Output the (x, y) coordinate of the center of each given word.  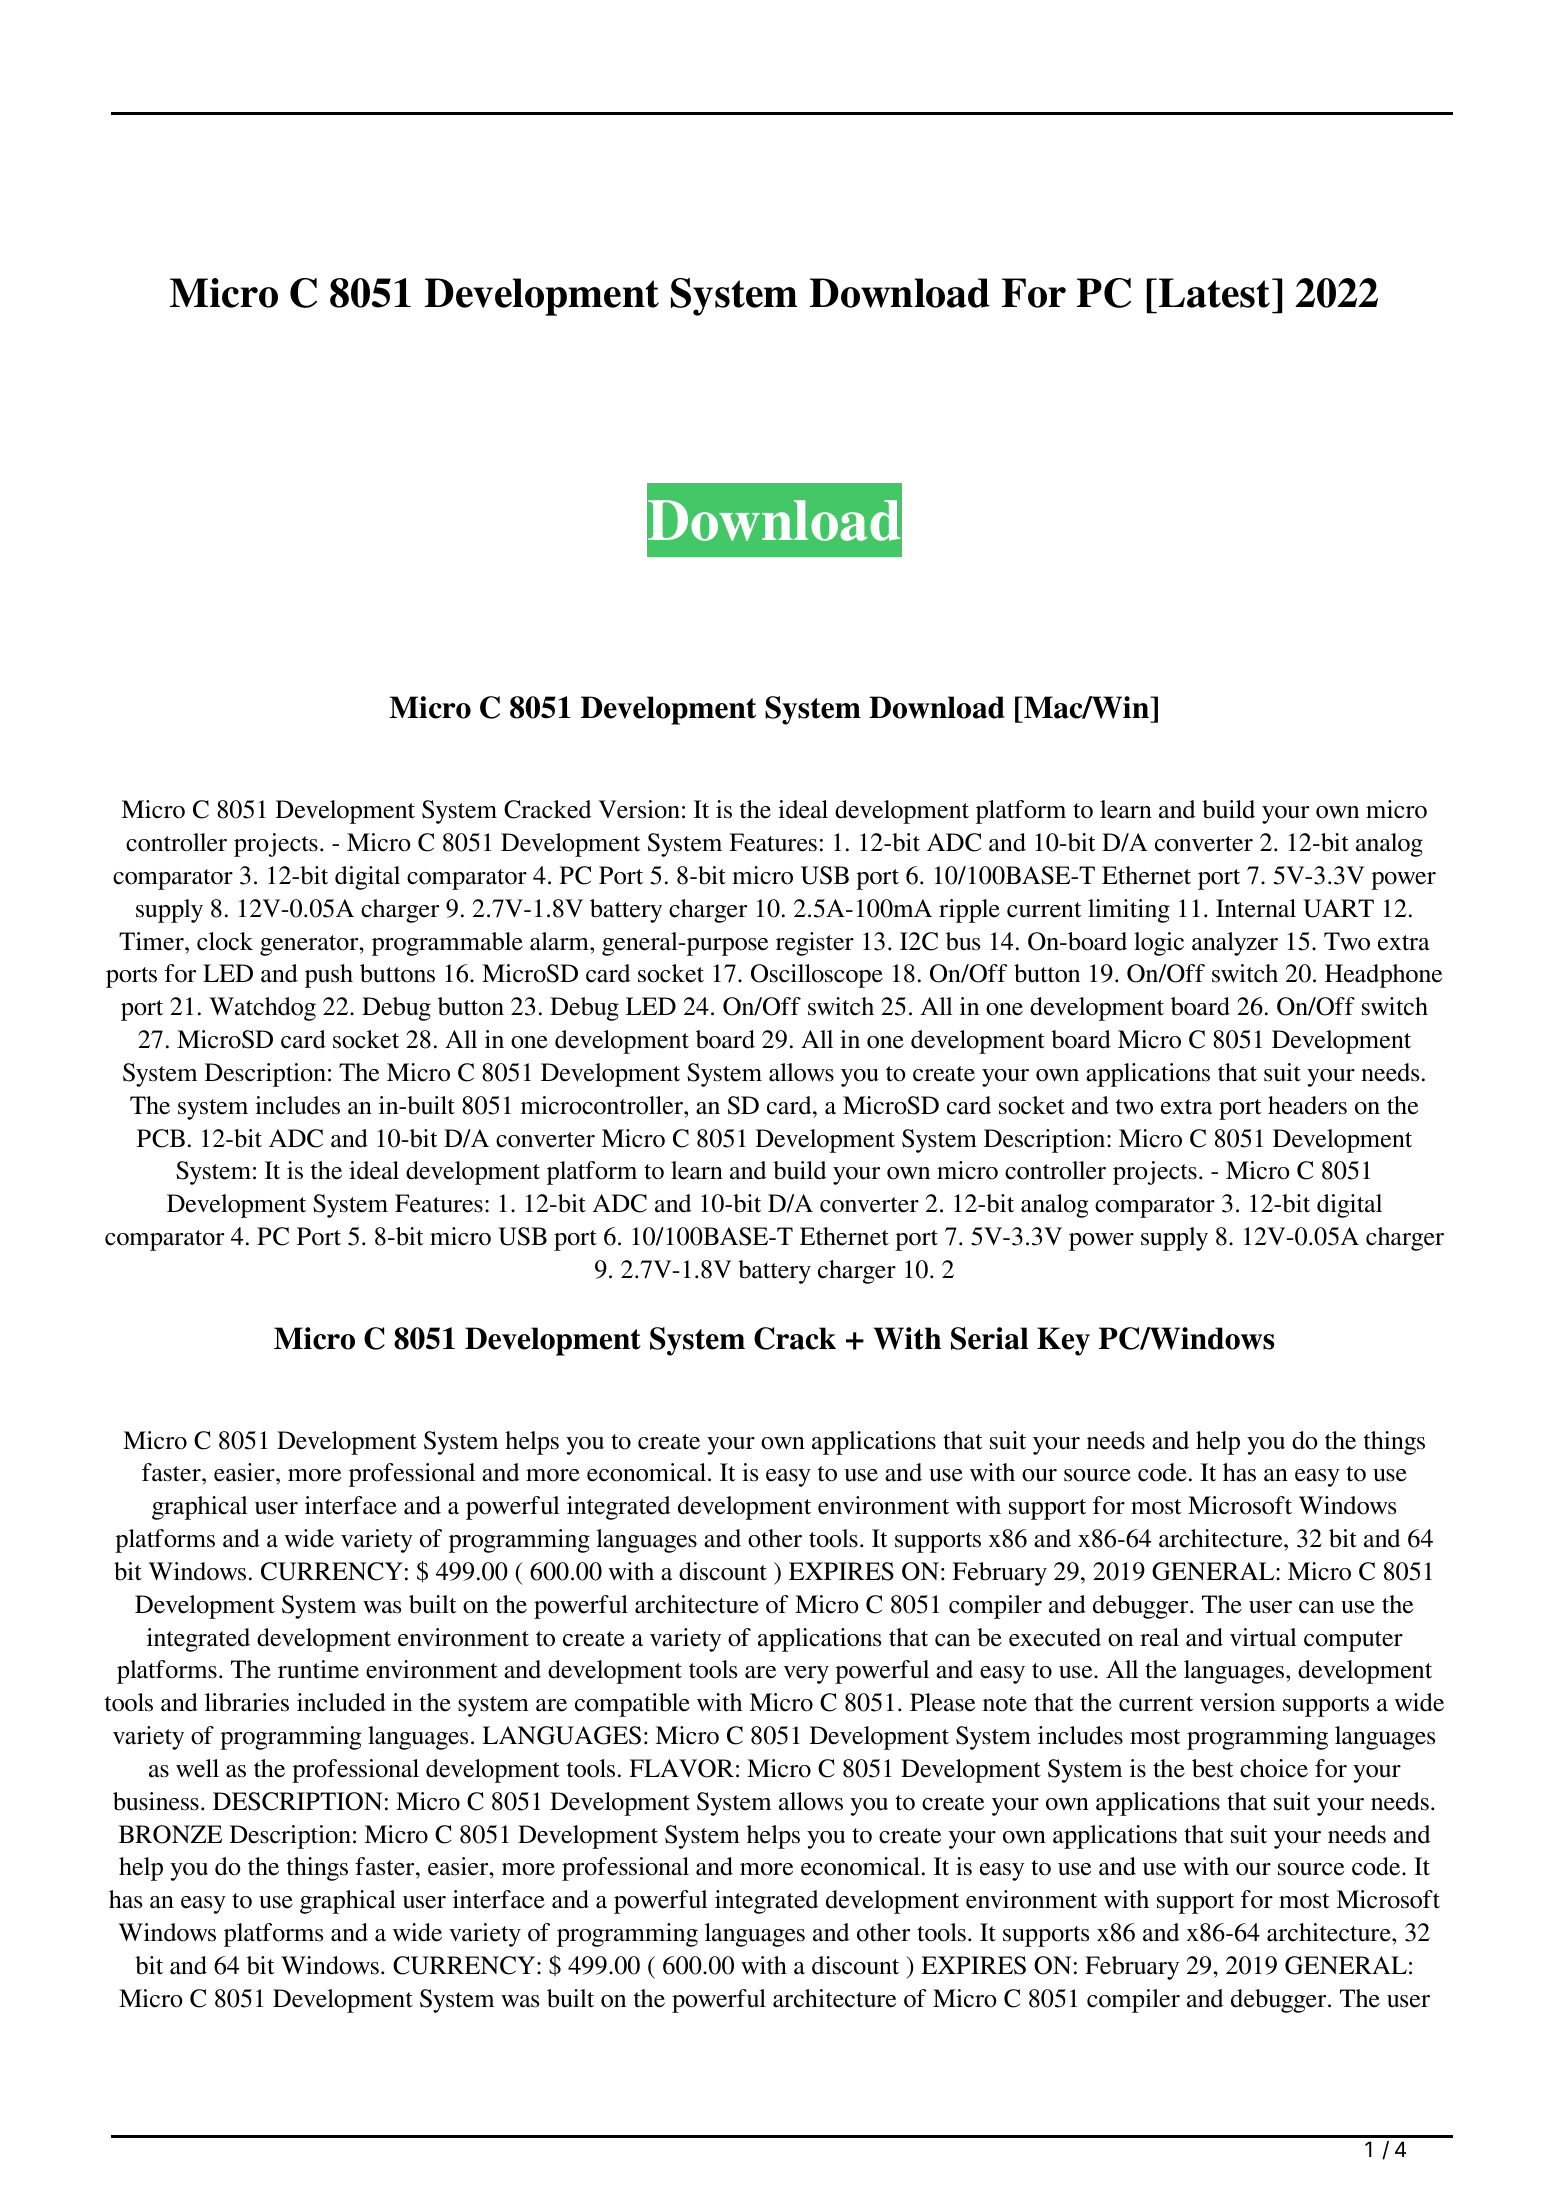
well (197, 1768)
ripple (969, 911)
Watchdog (263, 1009)
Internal (1256, 908)
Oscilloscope (817, 976)
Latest (1214, 293)
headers (1307, 1105)
